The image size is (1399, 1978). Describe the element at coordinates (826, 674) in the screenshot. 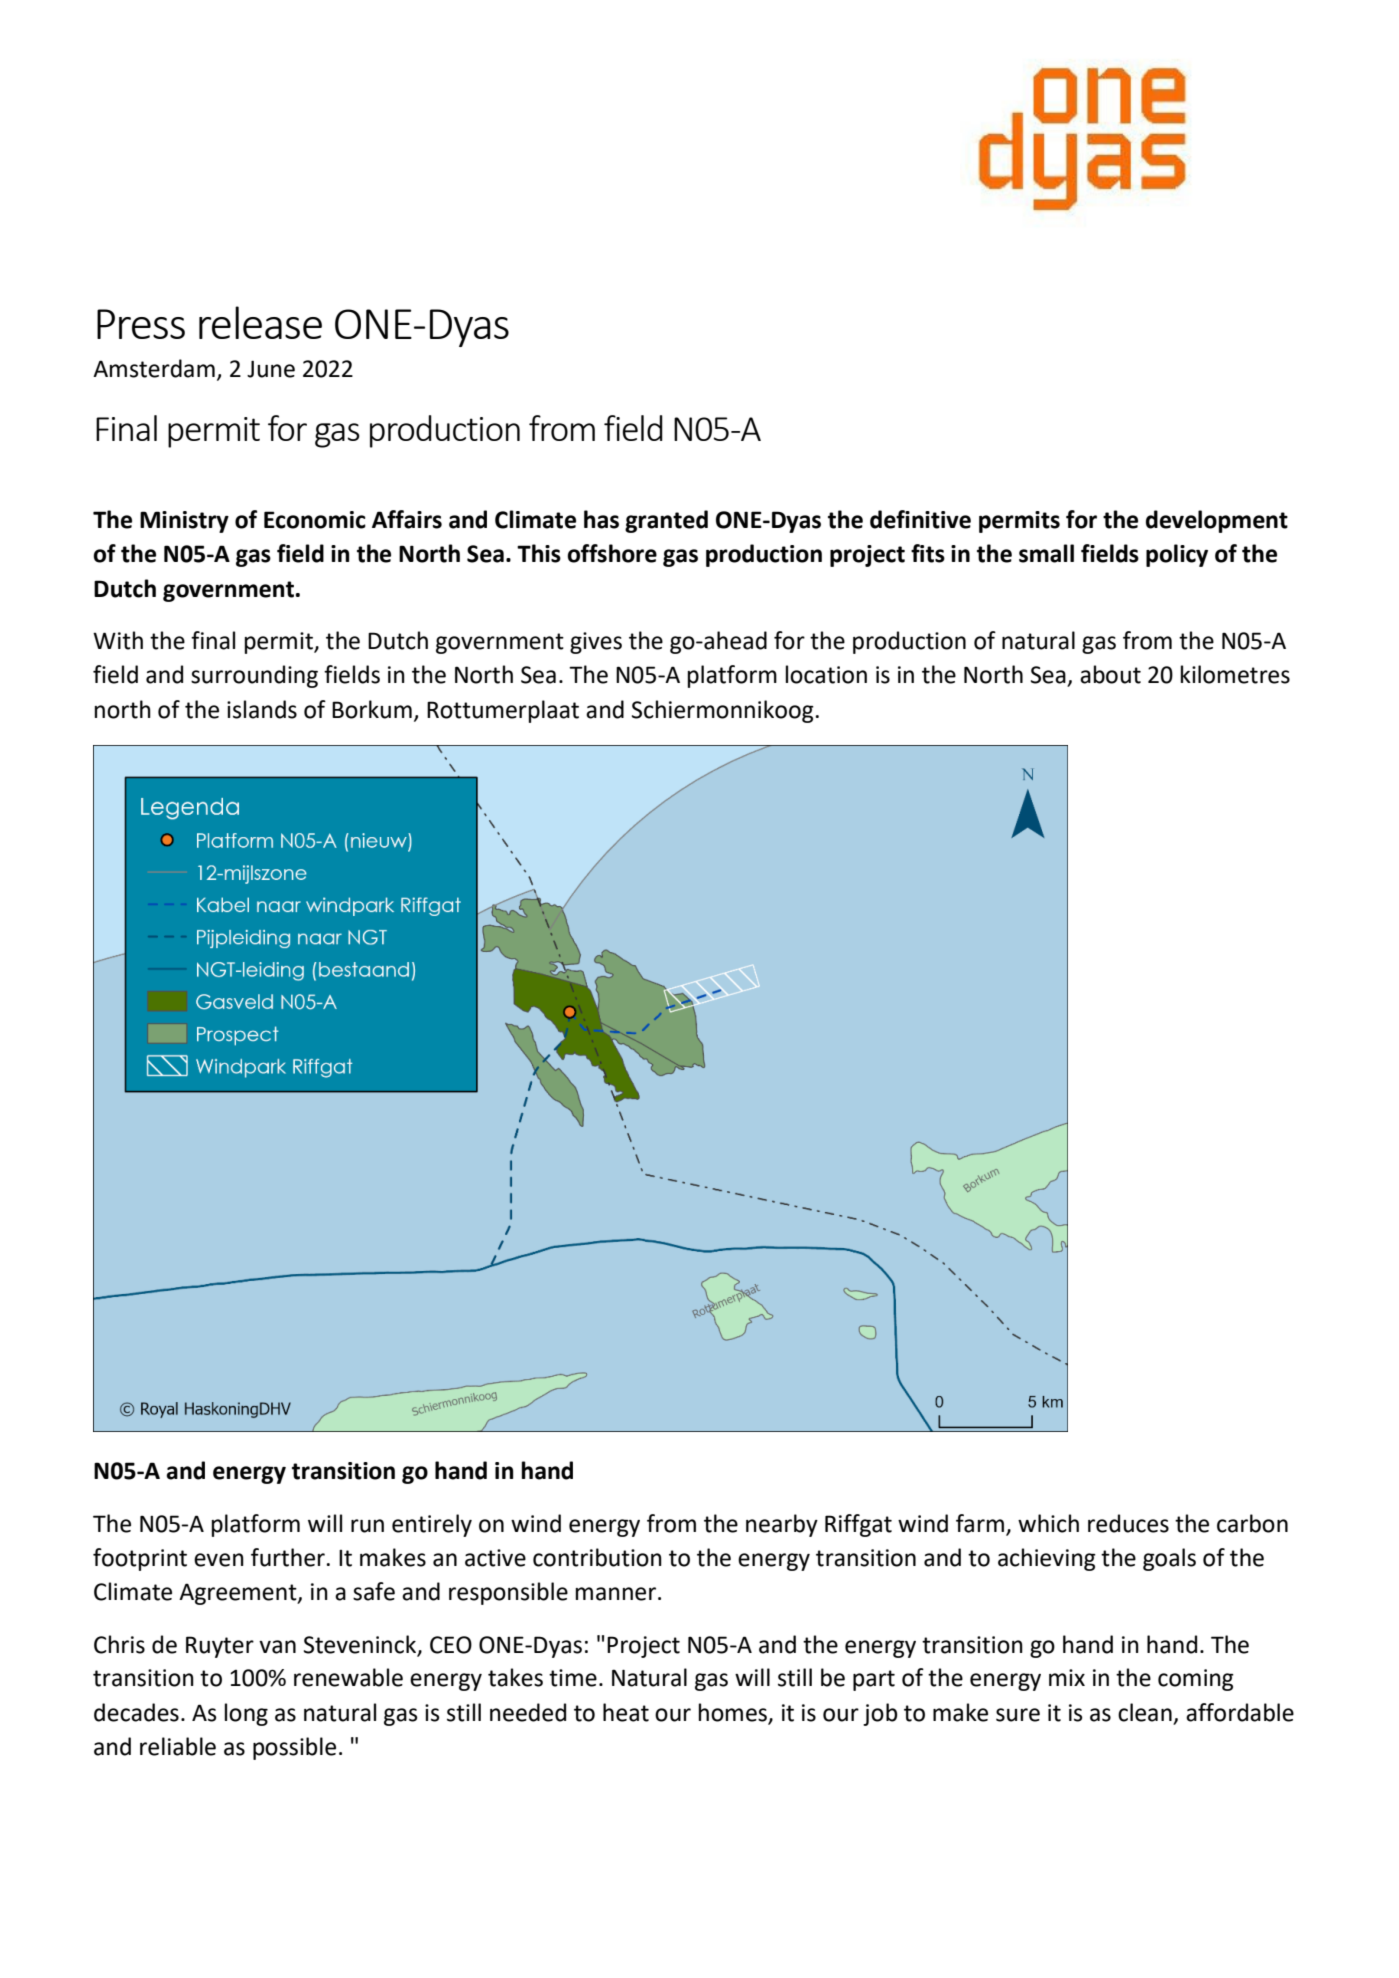

I see `location` at that location.
